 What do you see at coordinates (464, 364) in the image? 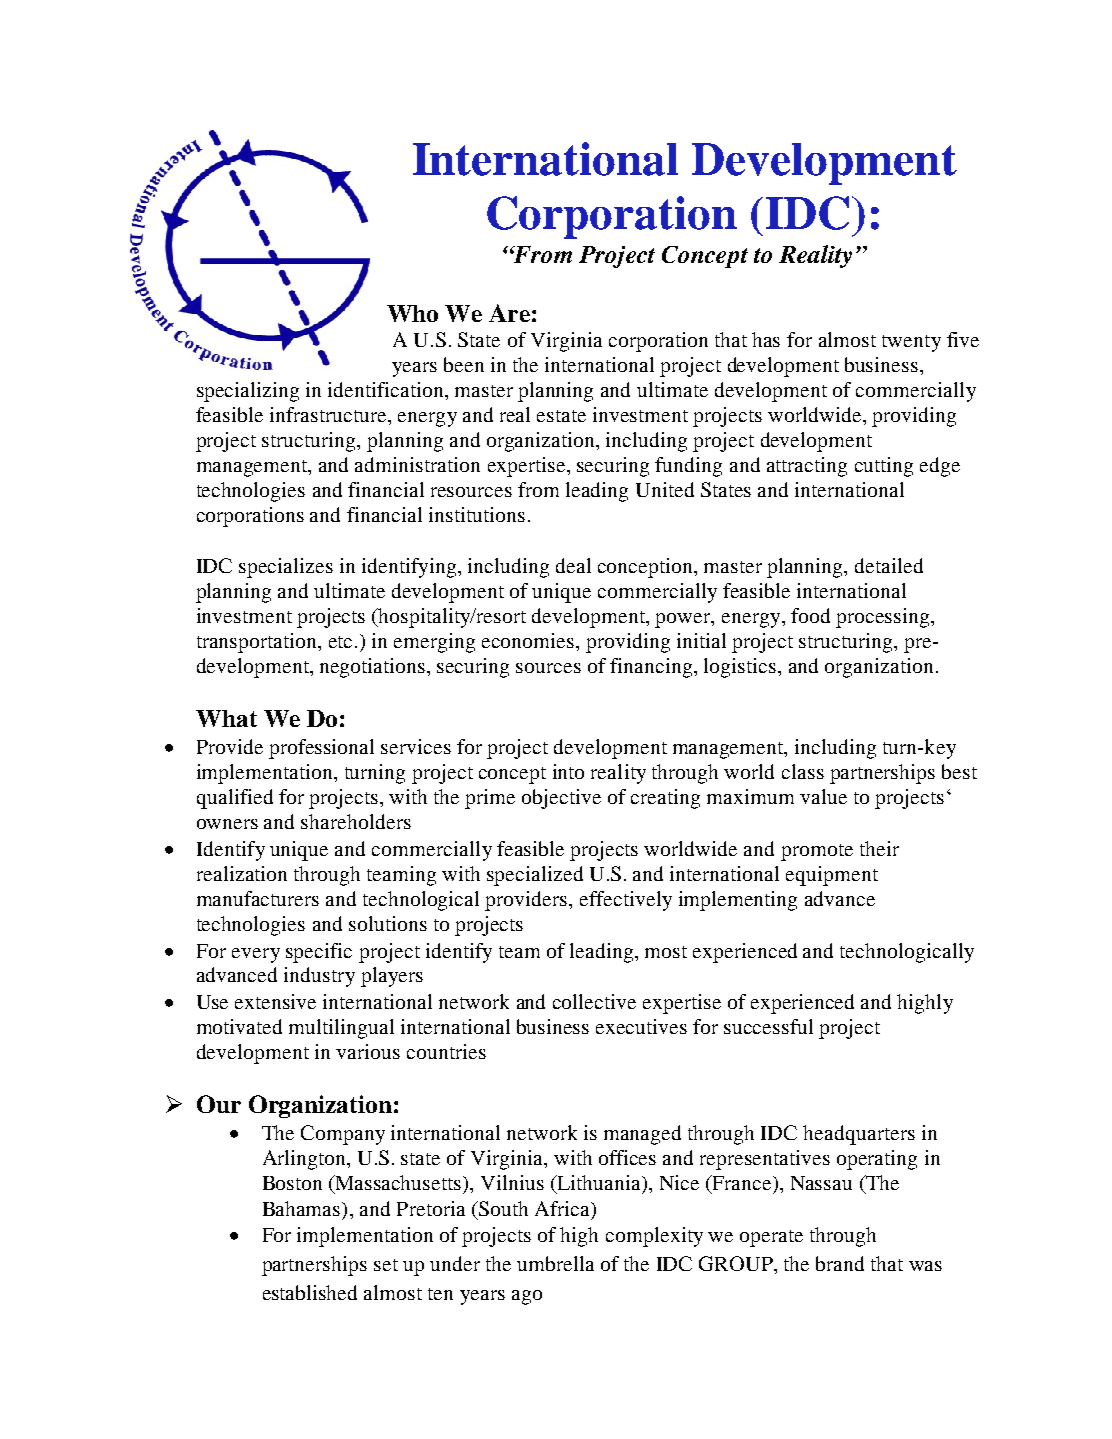
I see `been` at bounding box center [464, 364].
